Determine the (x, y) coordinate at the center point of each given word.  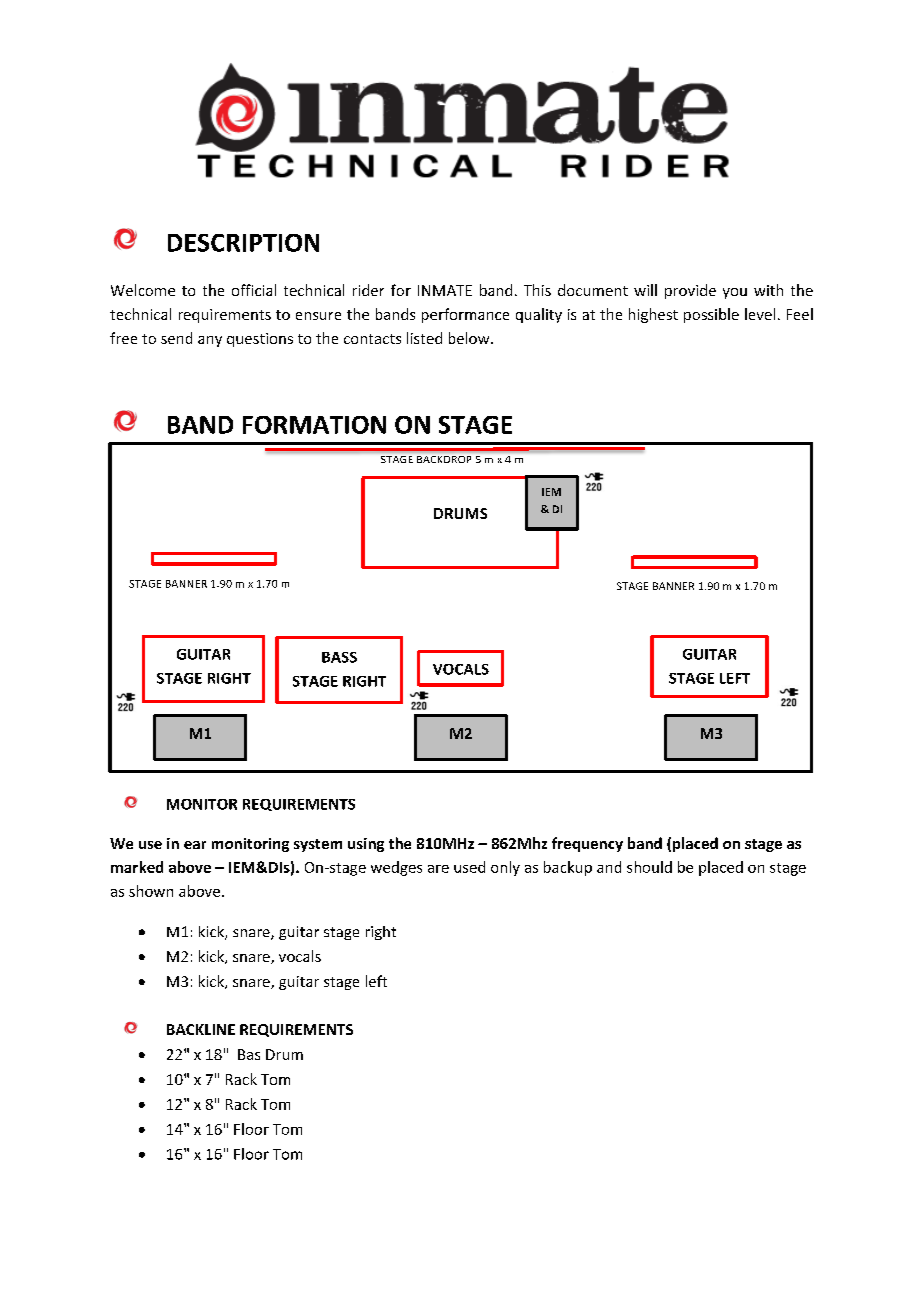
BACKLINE (201, 1029)
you (735, 293)
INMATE (445, 290)
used (469, 867)
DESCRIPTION (243, 243)
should (649, 867)
